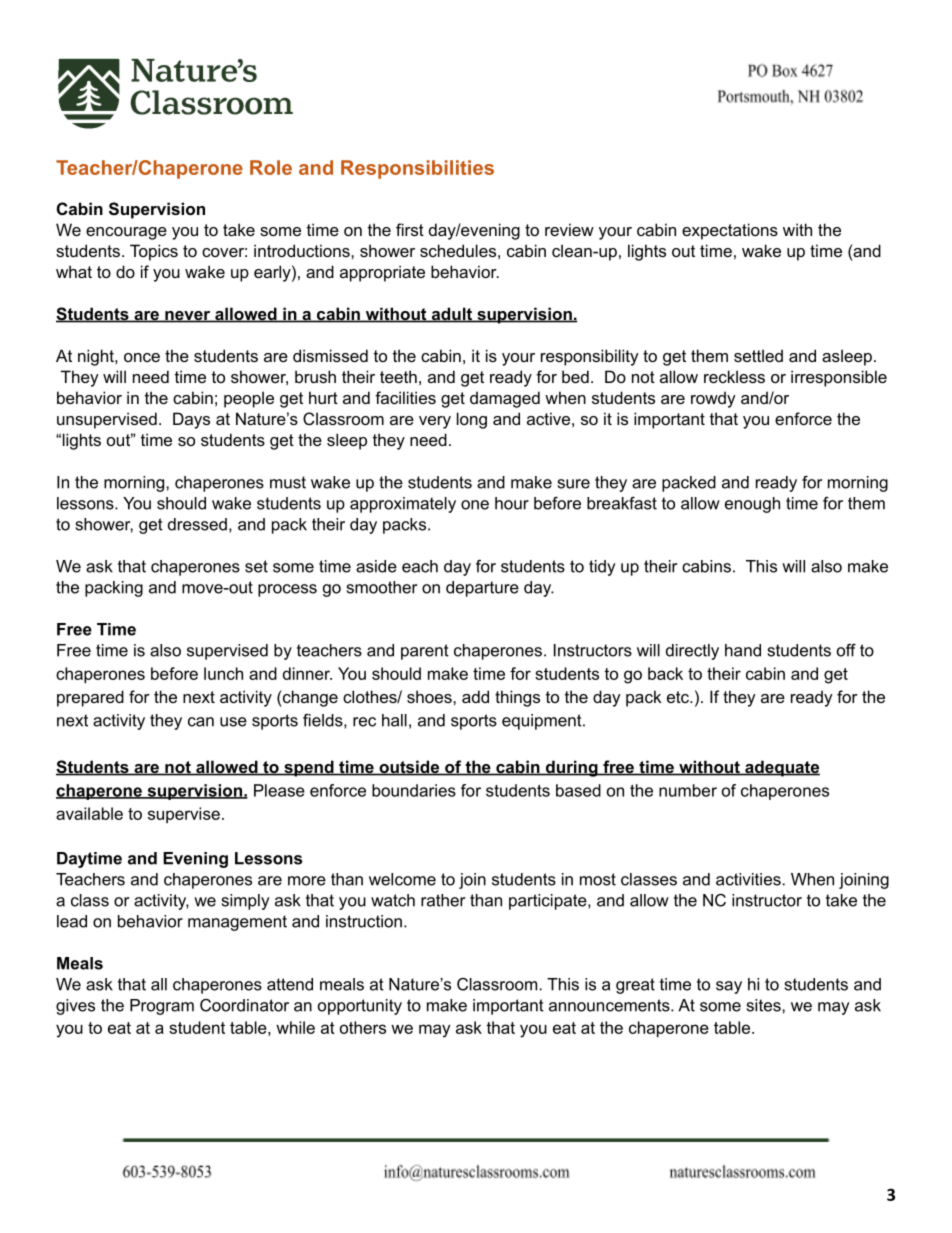 Image resolution: width=952 pixels, height=1233 pixels. I want to click on process, so click(287, 590).
